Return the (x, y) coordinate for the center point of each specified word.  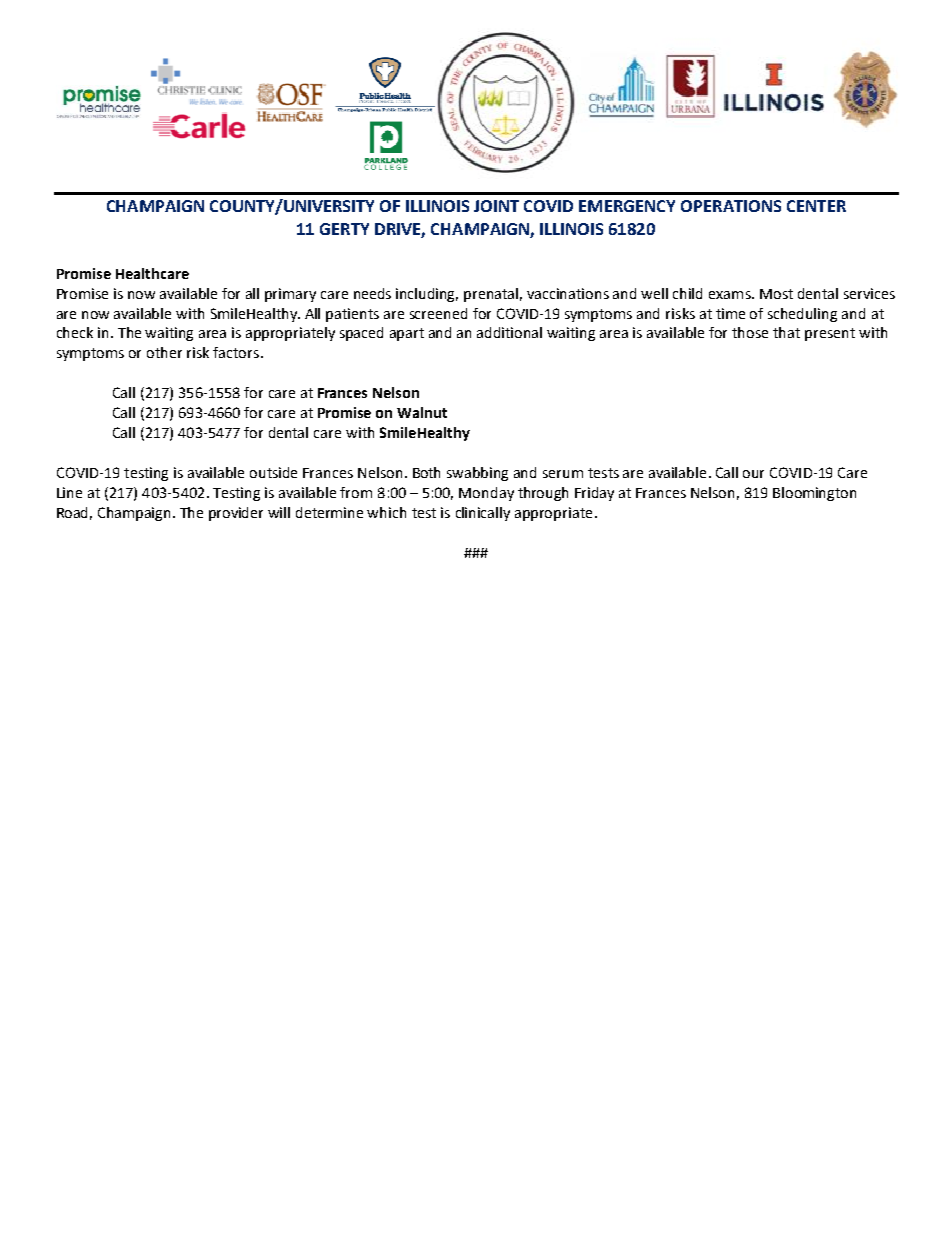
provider (236, 514)
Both (426, 472)
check (75, 332)
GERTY (344, 229)
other (164, 352)
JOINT (496, 206)
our (753, 474)
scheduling (802, 315)
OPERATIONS (731, 206)
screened (438, 313)
